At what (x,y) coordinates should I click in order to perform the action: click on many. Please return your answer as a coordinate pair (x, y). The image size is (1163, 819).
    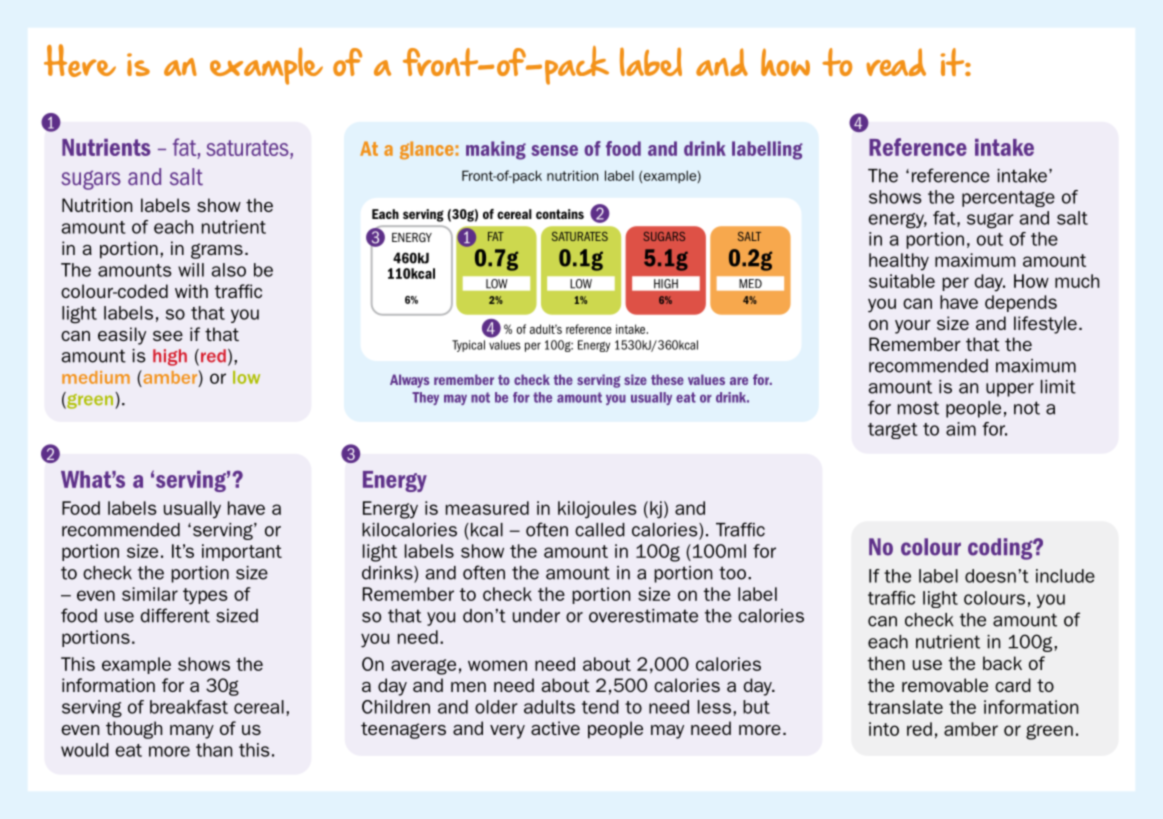
    Looking at the image, I should click on (192, 732).
